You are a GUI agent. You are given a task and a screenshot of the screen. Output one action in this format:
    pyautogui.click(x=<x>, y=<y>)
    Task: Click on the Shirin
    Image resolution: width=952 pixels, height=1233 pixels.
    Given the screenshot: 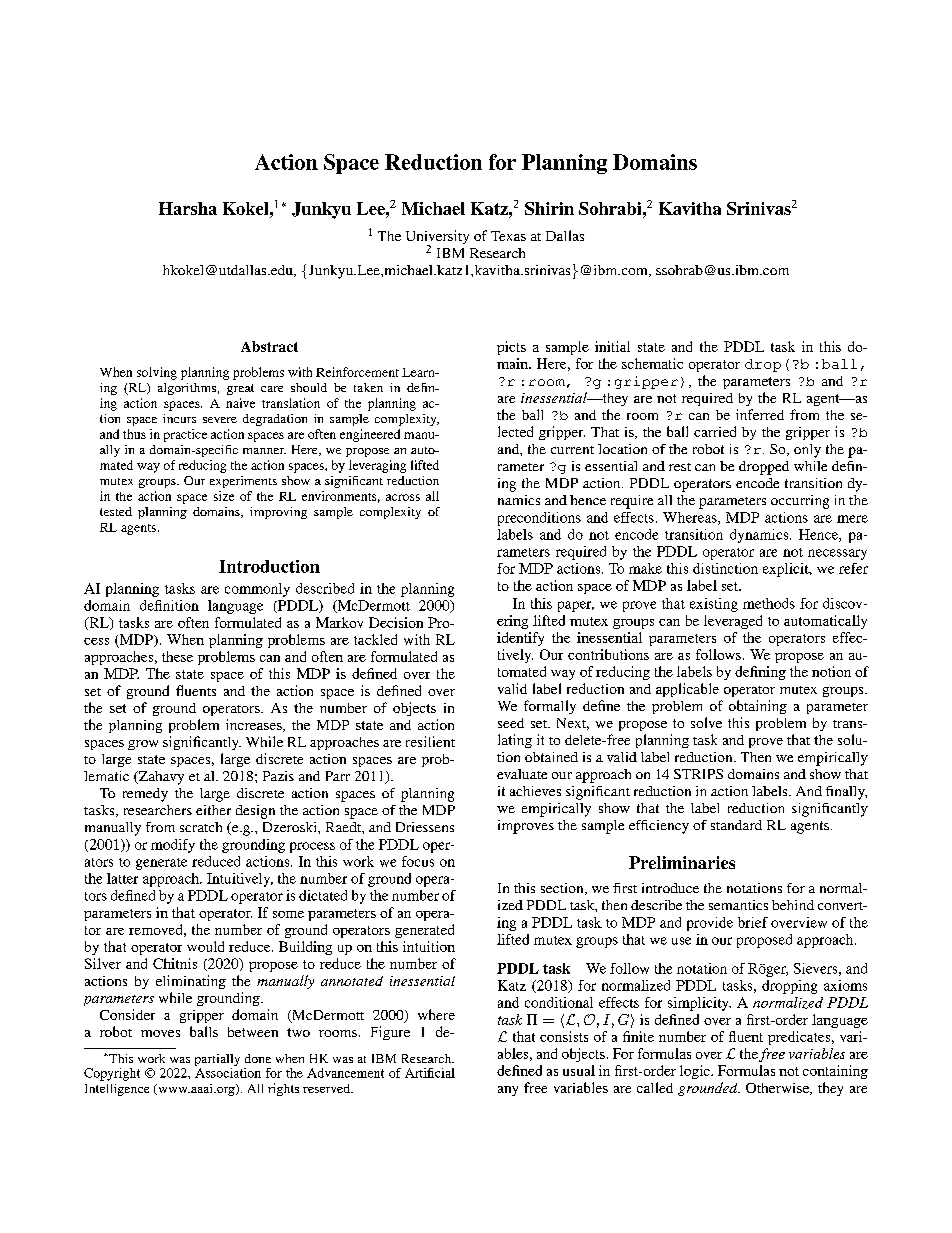 What is the action you would take?
    pyautogui.click(x=549, y=208)
